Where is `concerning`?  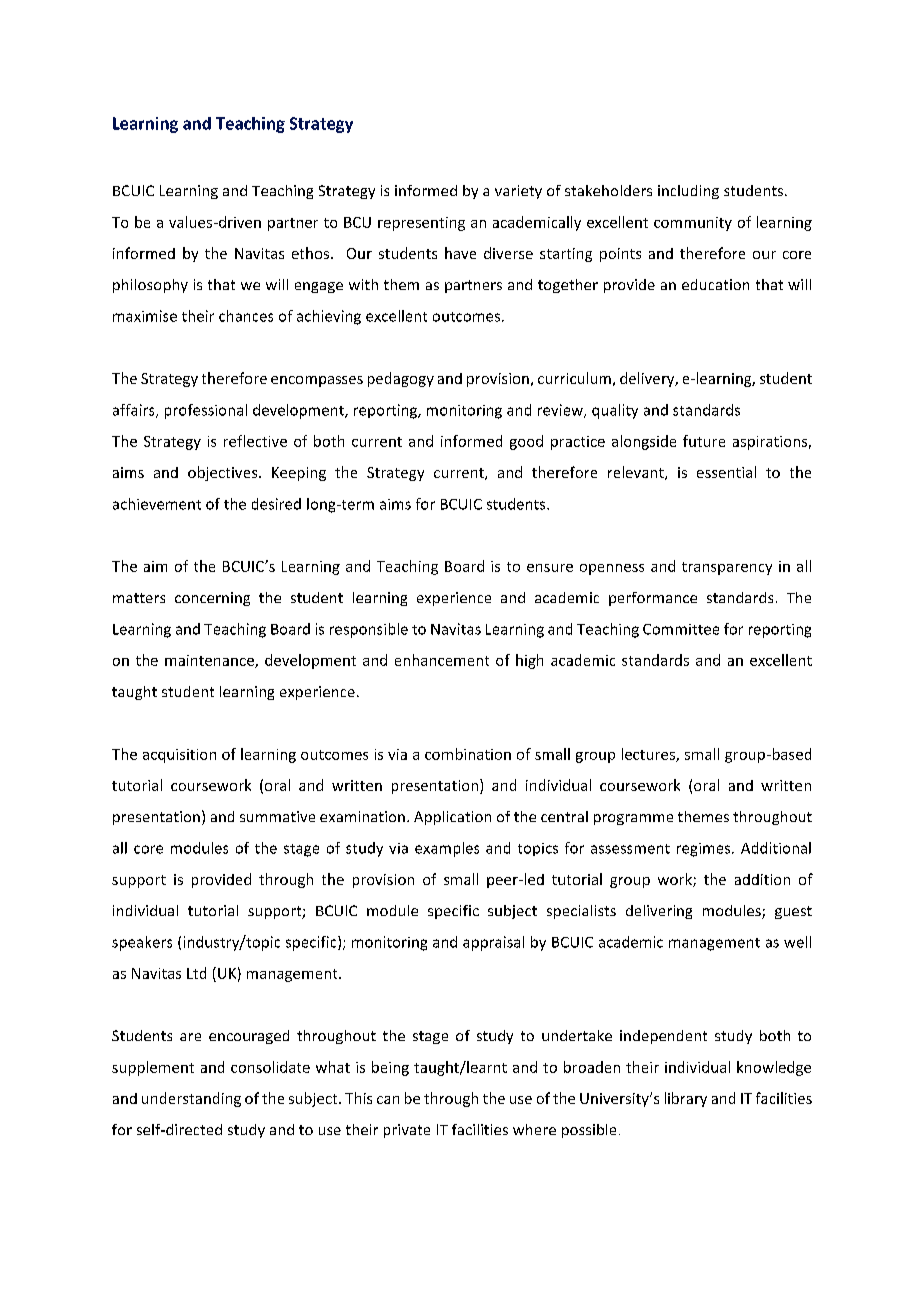 concerning is located at coordinates (212, 599).
